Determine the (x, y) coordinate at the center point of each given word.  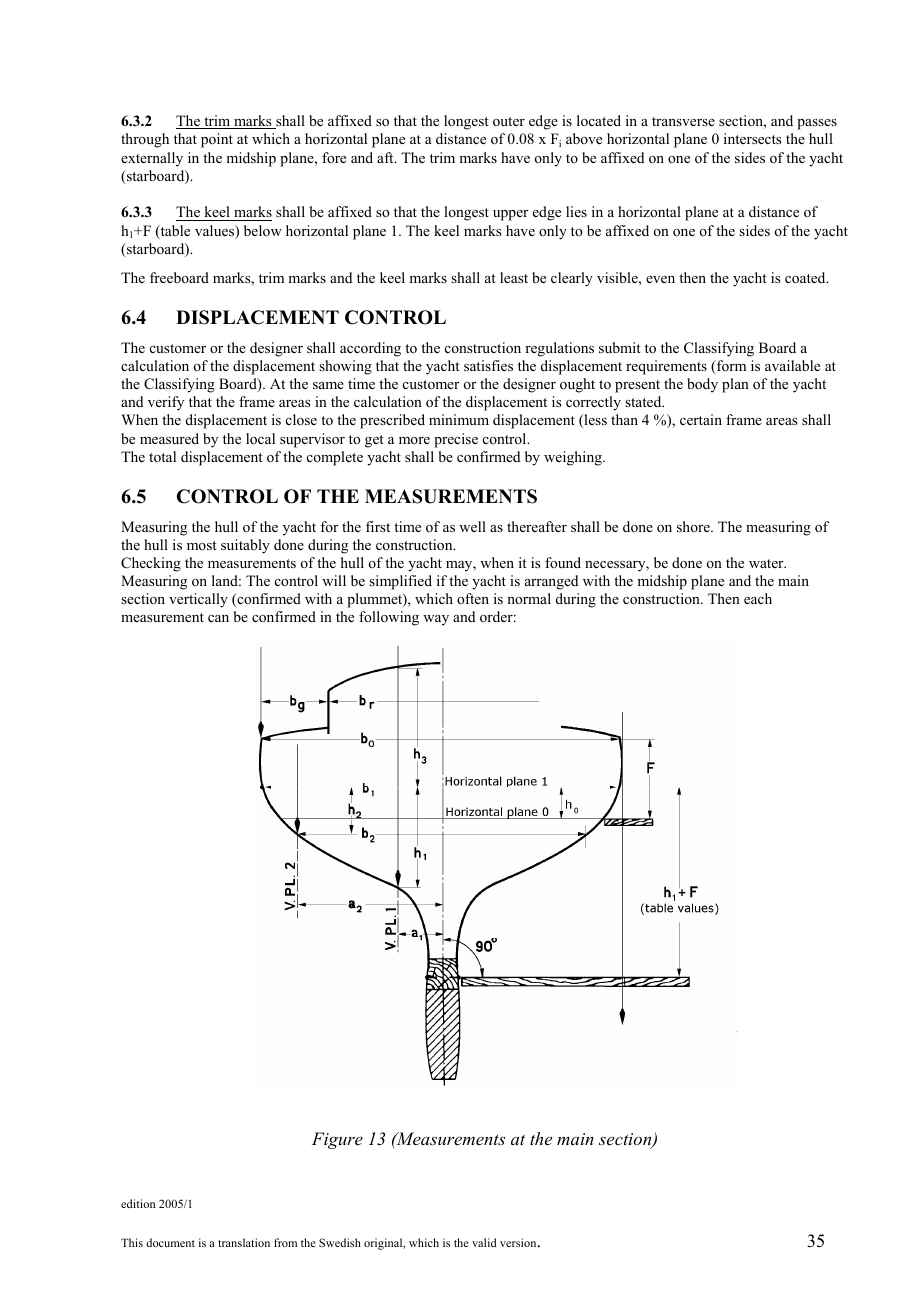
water (767, 563)
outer (509, 121)
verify (166, 403)
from (285, 1242)
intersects (753, 138)
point (217, 140)
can (218, 618)
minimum (459, 419)
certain (701, 419)
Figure (337, 1140)
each (758, 598)
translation (244, 1242)
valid (484, 1242)
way (436, 620)
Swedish (340, 1242)
